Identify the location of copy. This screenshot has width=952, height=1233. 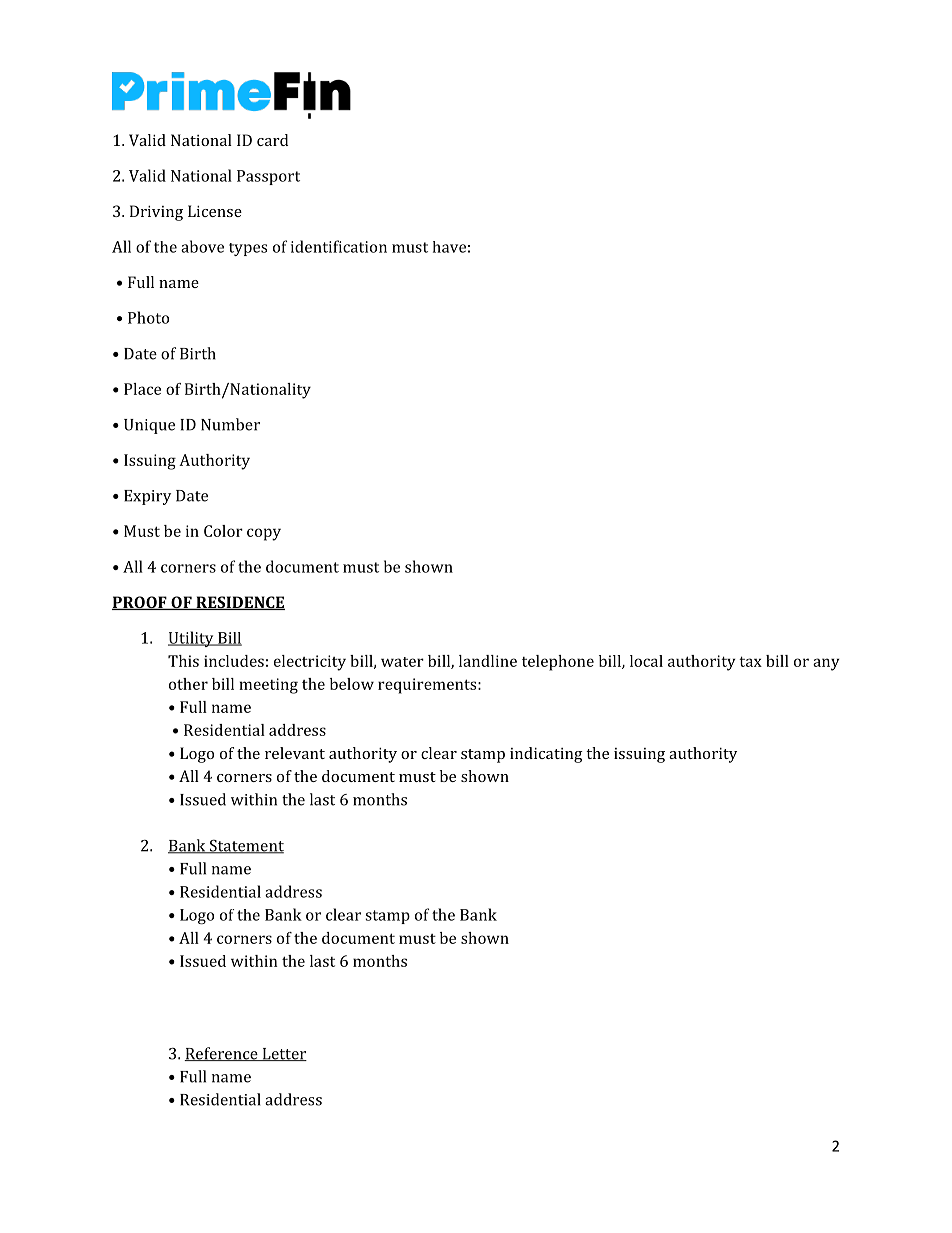
(264, 534).
